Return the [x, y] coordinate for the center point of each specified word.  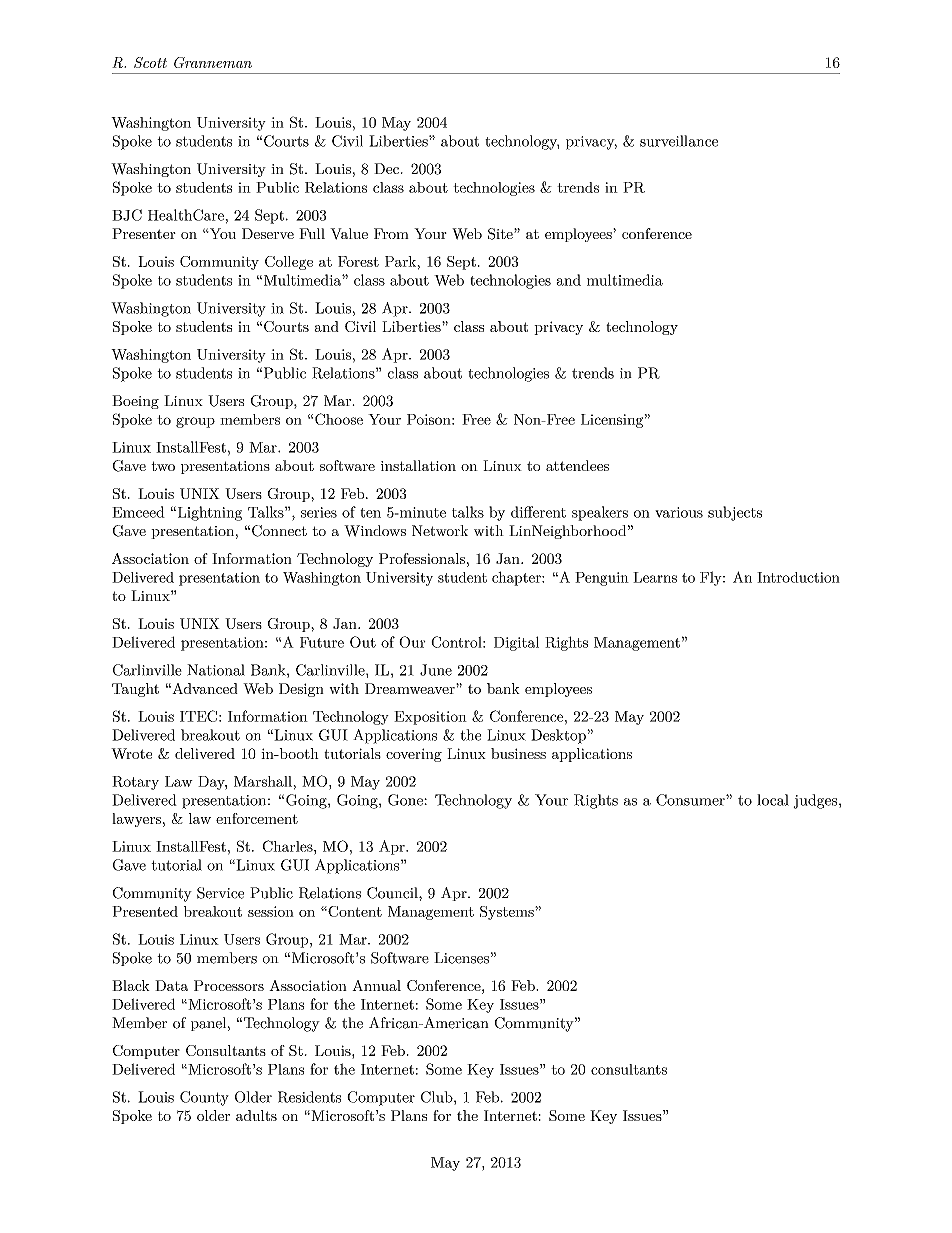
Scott [150, 62]
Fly [711, 578]
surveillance [679, 141]
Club [437, 1097]
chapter [517, 578]
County [204, 1098]
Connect [279, 531]
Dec [386, 168]
